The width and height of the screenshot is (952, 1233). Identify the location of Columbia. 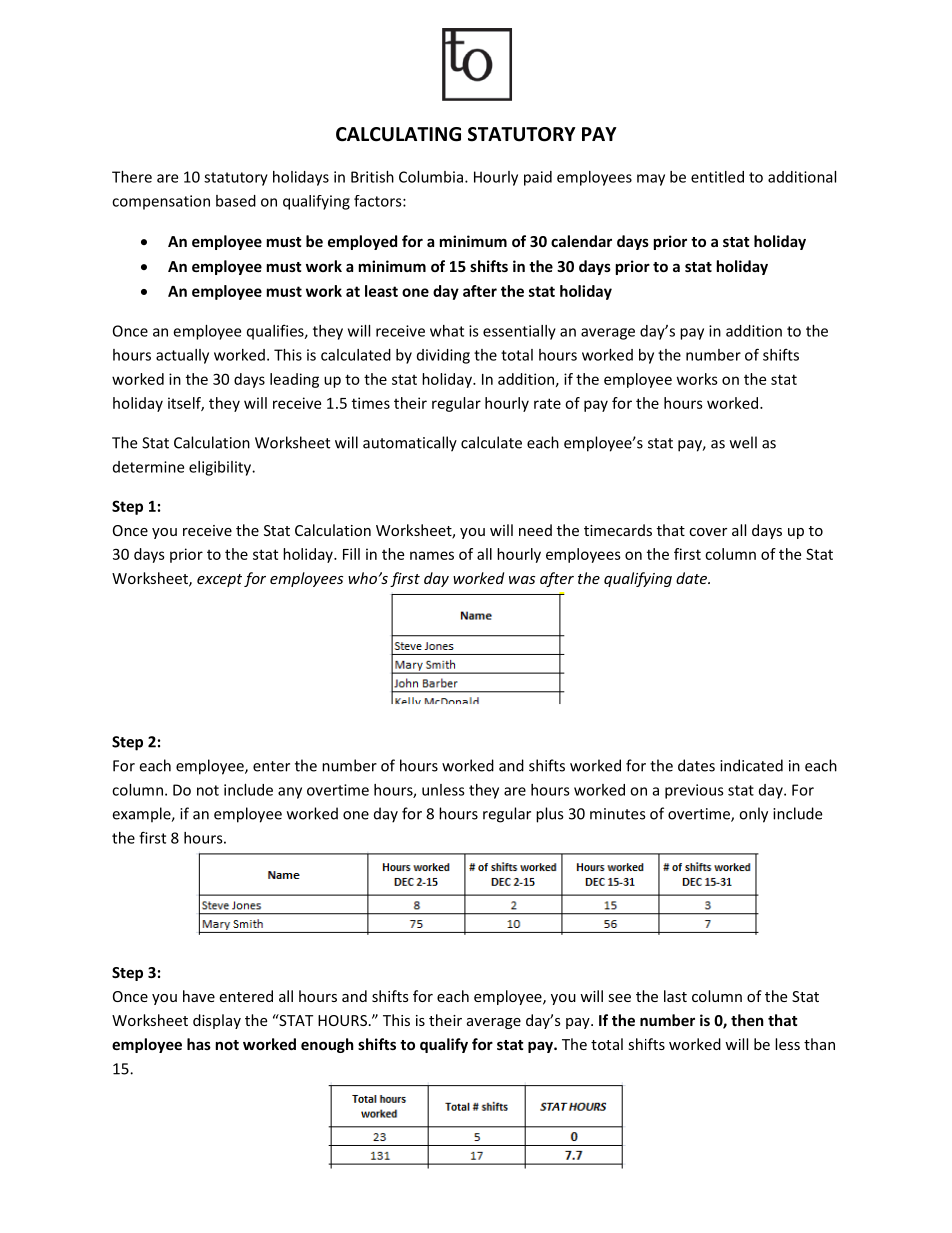
(431, 177).
